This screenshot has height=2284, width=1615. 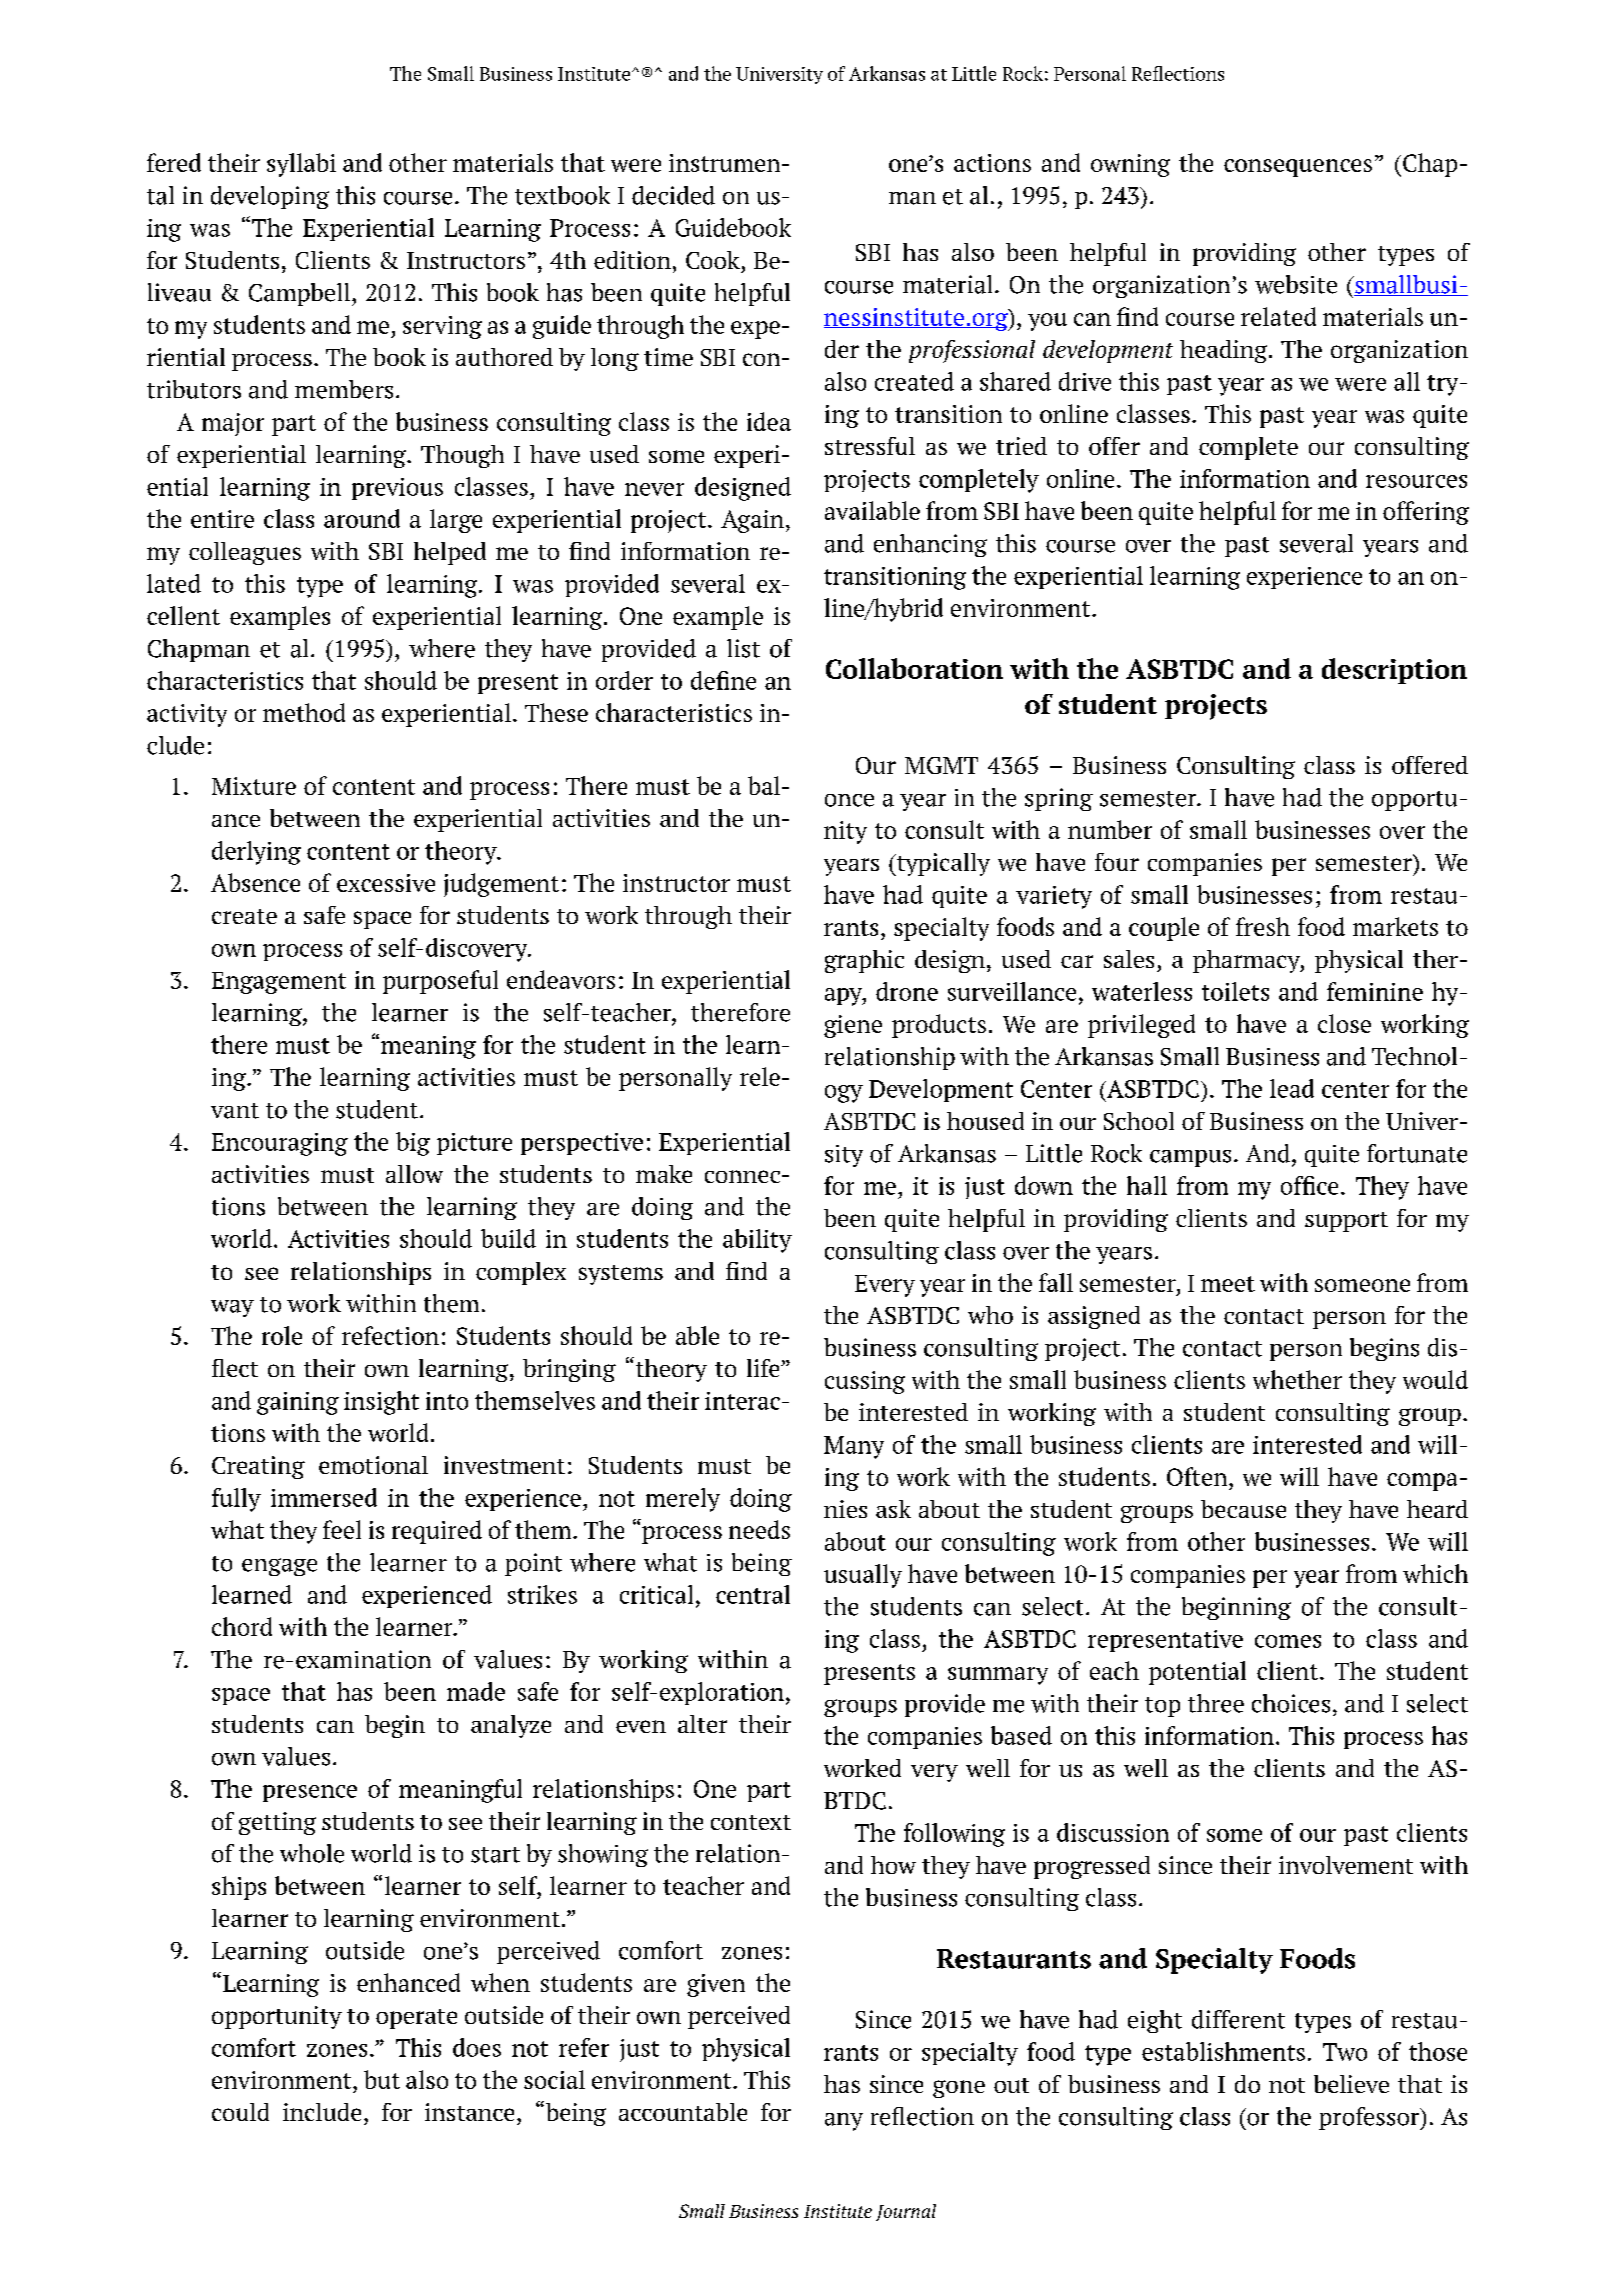 What do you see at coordinates (906, 2212) in the screenshot?
I see `Journal` at bounding box center [906, 2212].
